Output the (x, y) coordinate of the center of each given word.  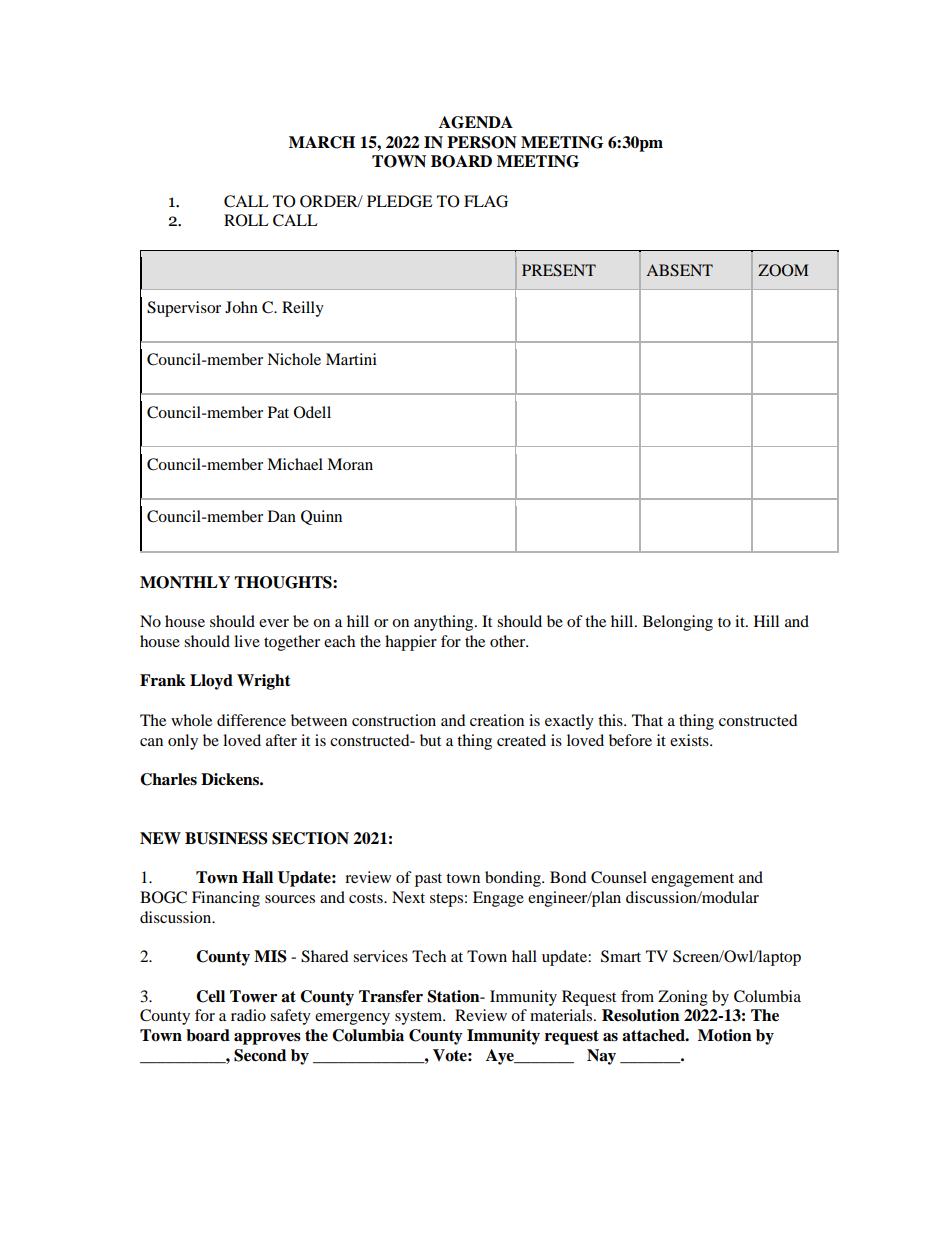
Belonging (678, 623)
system (420, 1018)
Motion (725, 1035)
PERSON (482, 142)
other (509, 641)
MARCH (322, 142)
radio (248, 1015)
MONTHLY (185, 582)
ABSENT (679, 270)
